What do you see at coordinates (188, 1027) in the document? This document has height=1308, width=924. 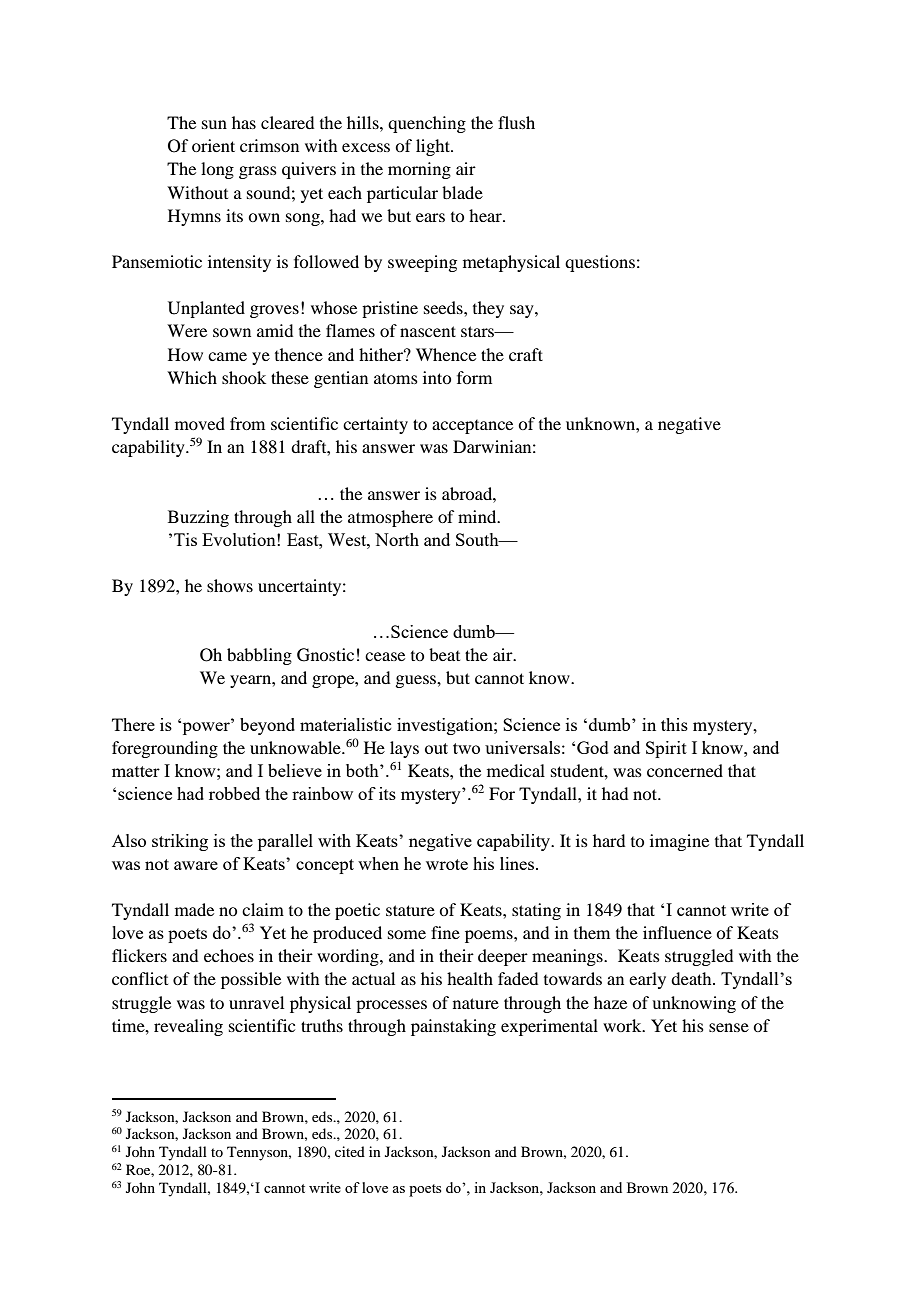 I see `revealing` at bounding box center [188, 1027].
